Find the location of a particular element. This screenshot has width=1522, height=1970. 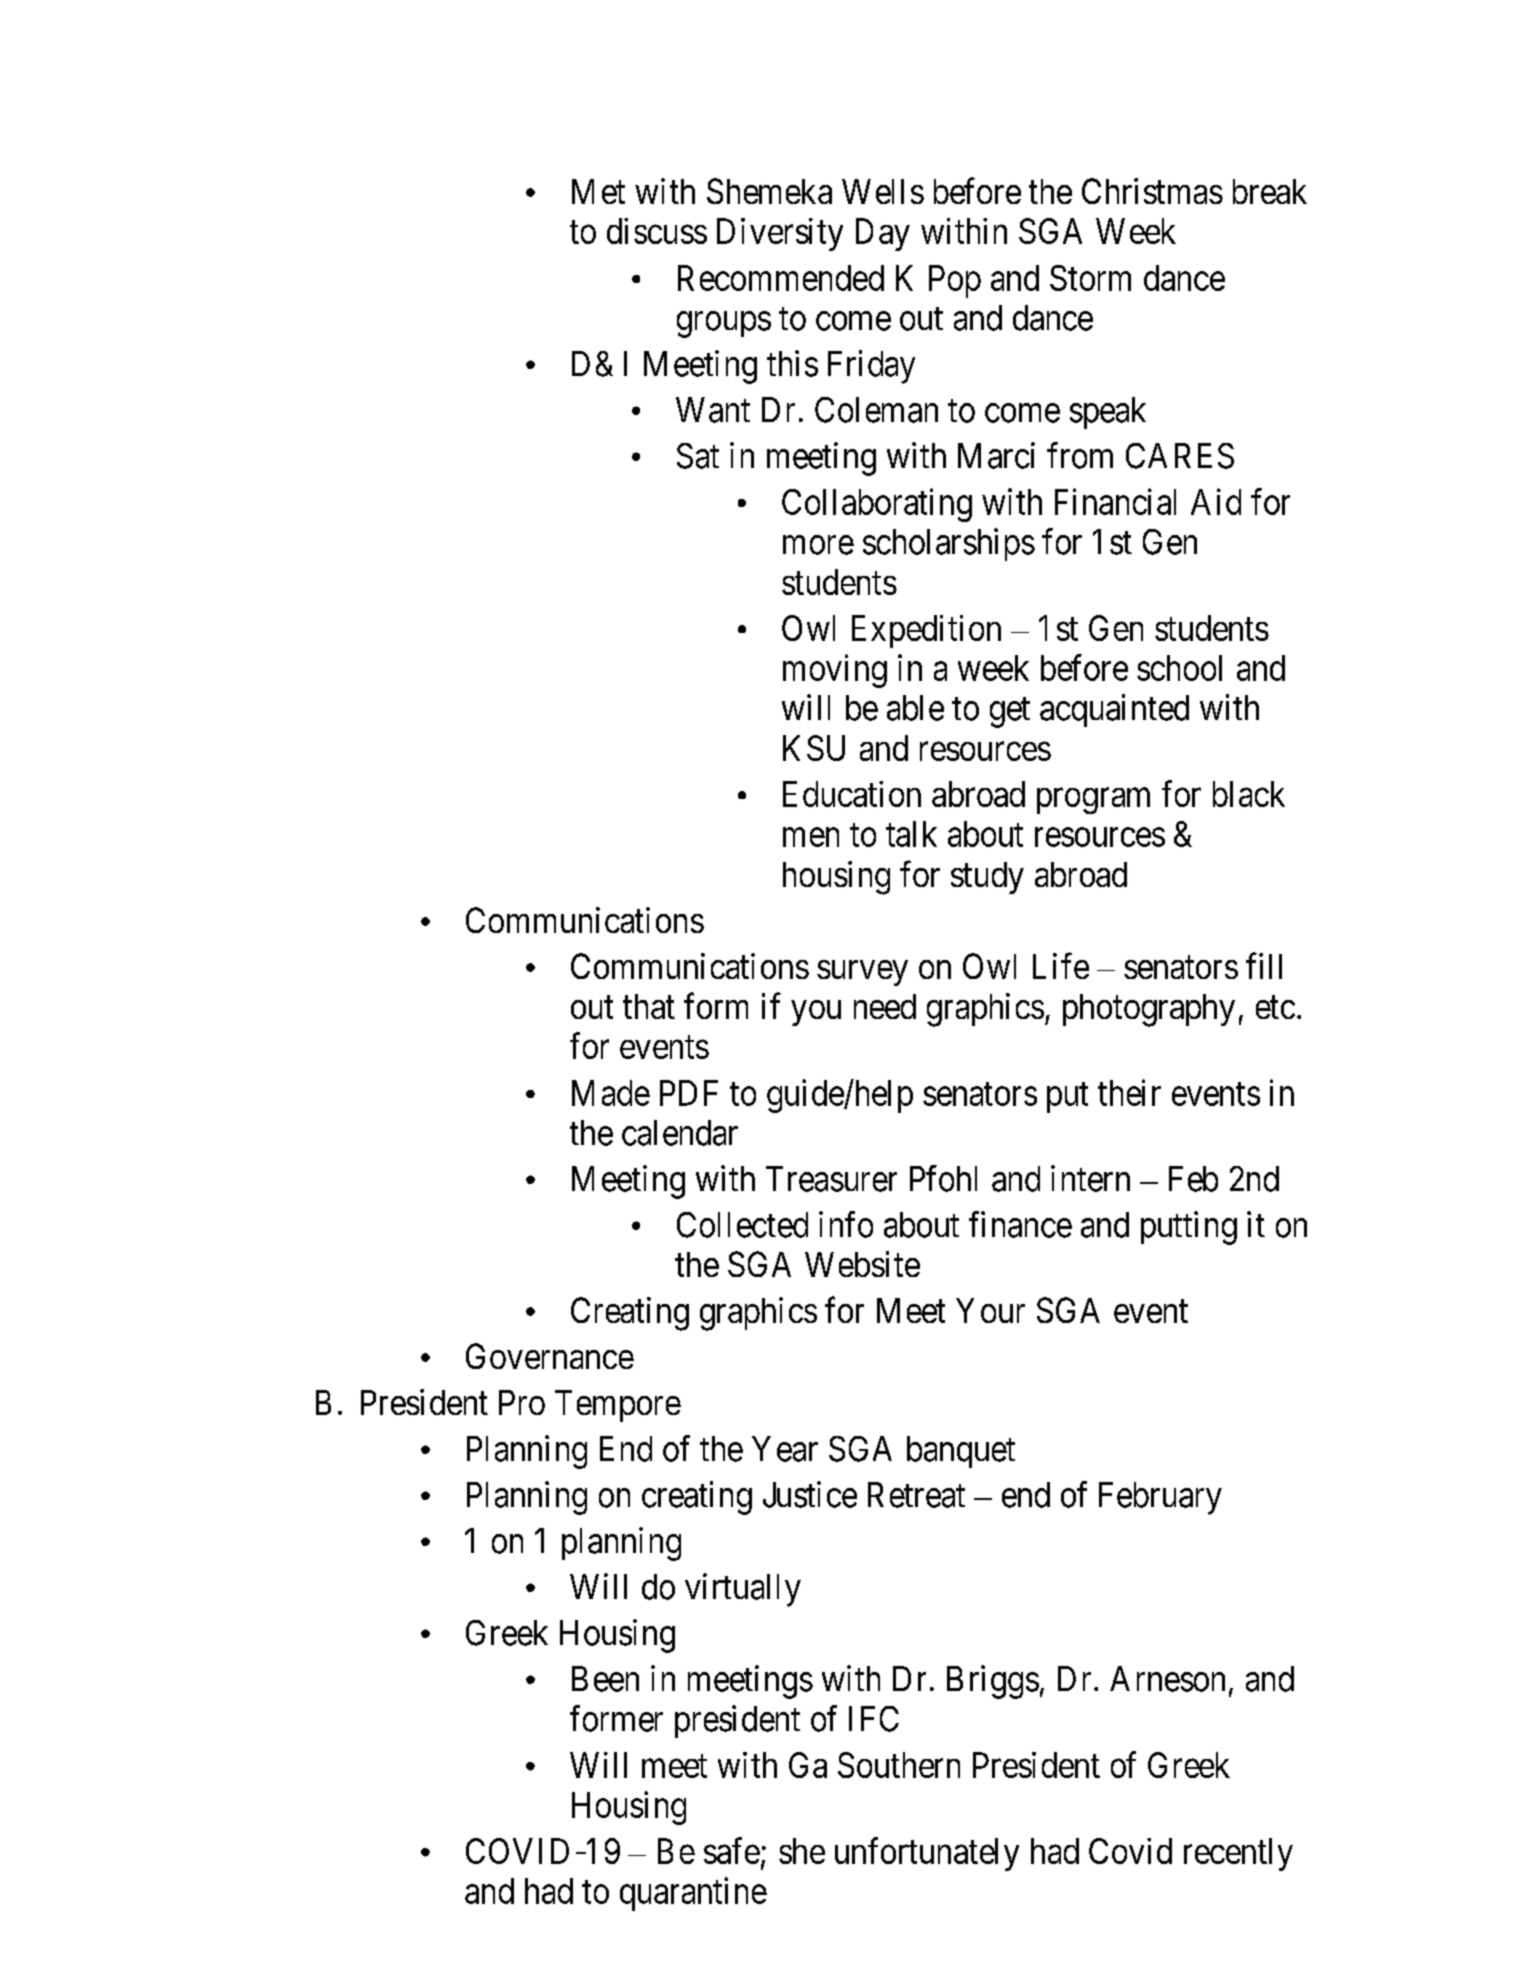

recently is located at coordinates (1238, 1854).
